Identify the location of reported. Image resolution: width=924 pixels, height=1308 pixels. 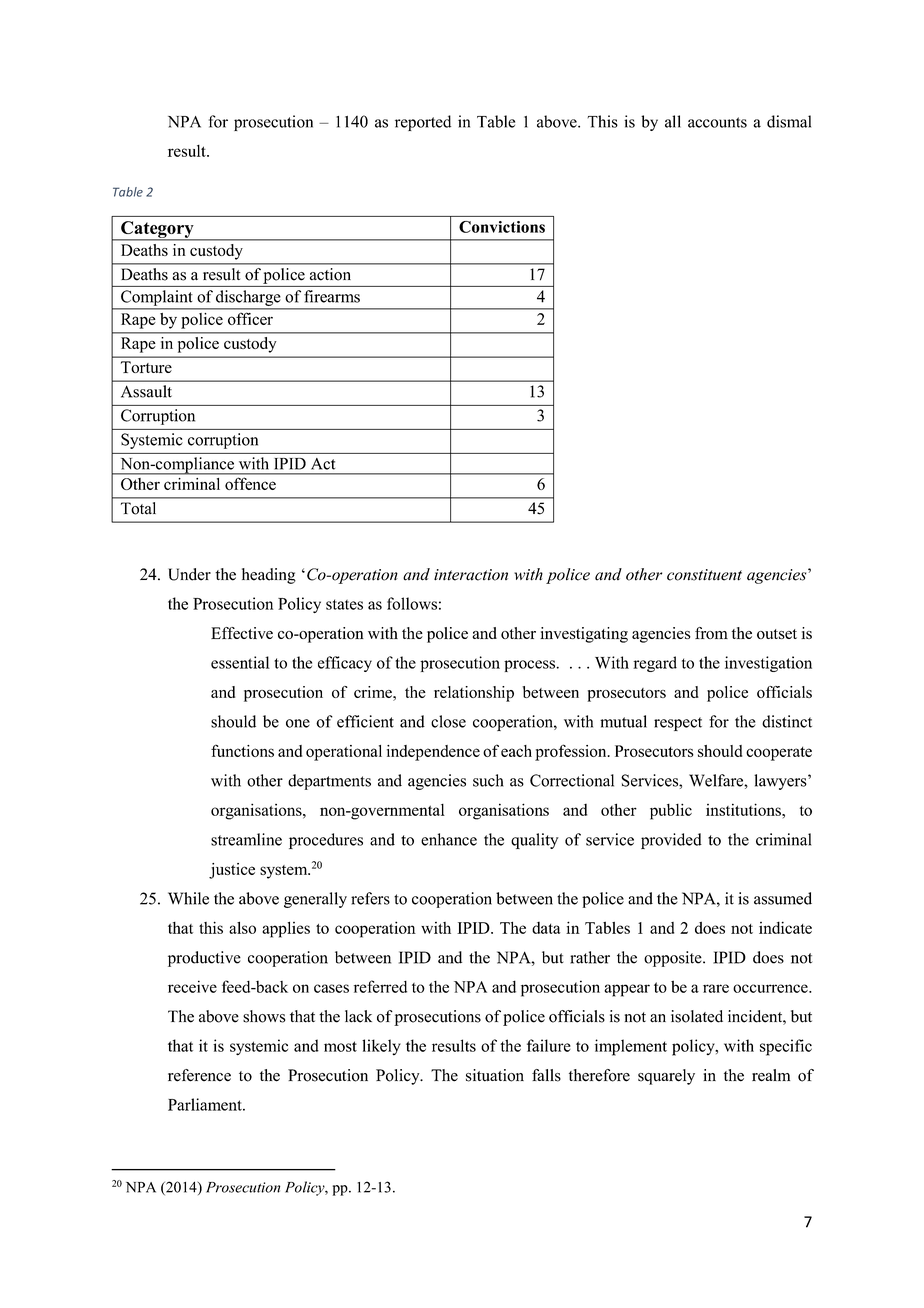
(423, 123).
